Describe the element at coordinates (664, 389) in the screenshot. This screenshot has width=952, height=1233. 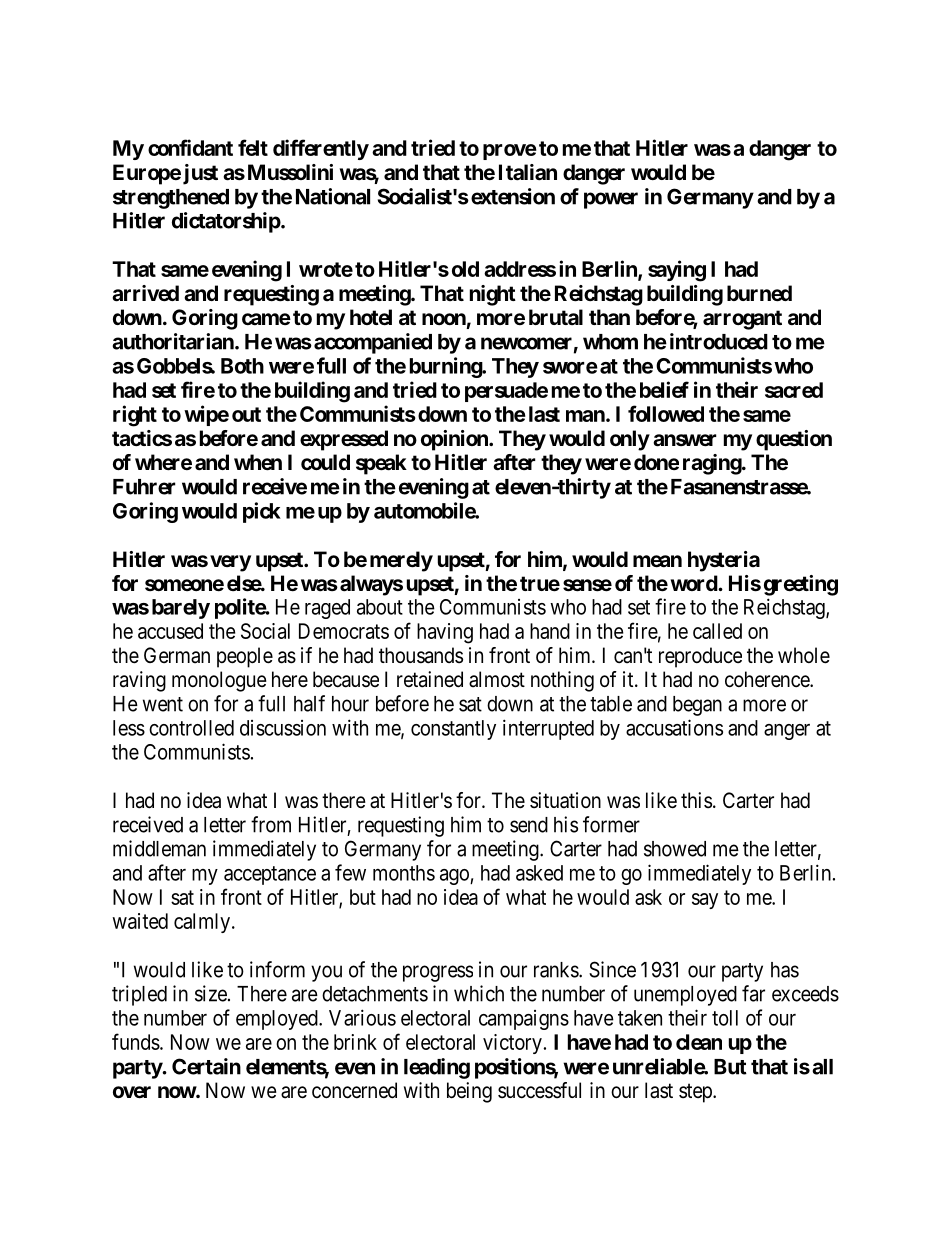
I see `belief` at that location.
